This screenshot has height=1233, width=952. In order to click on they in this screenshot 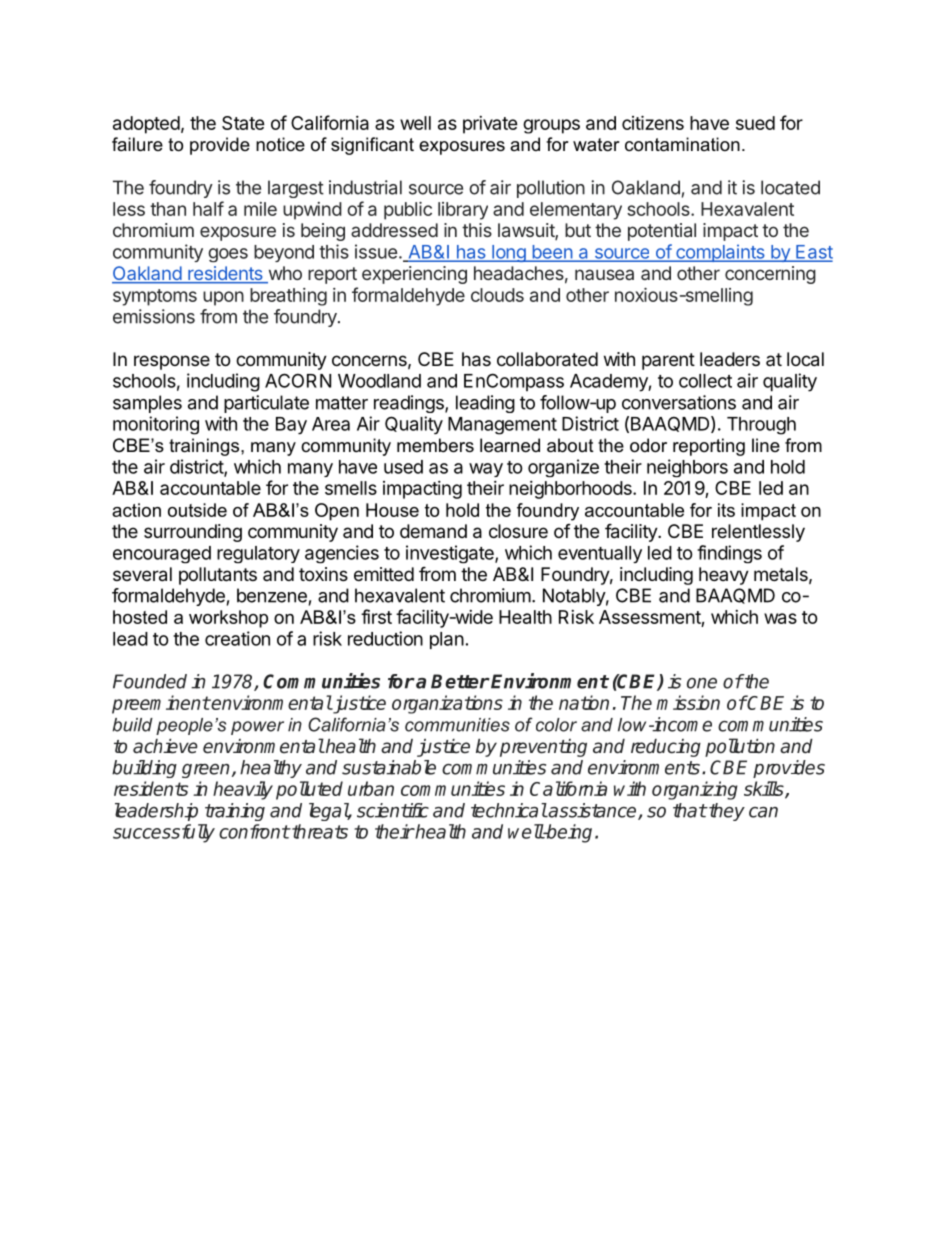, I will do `click(726, 812)`.
